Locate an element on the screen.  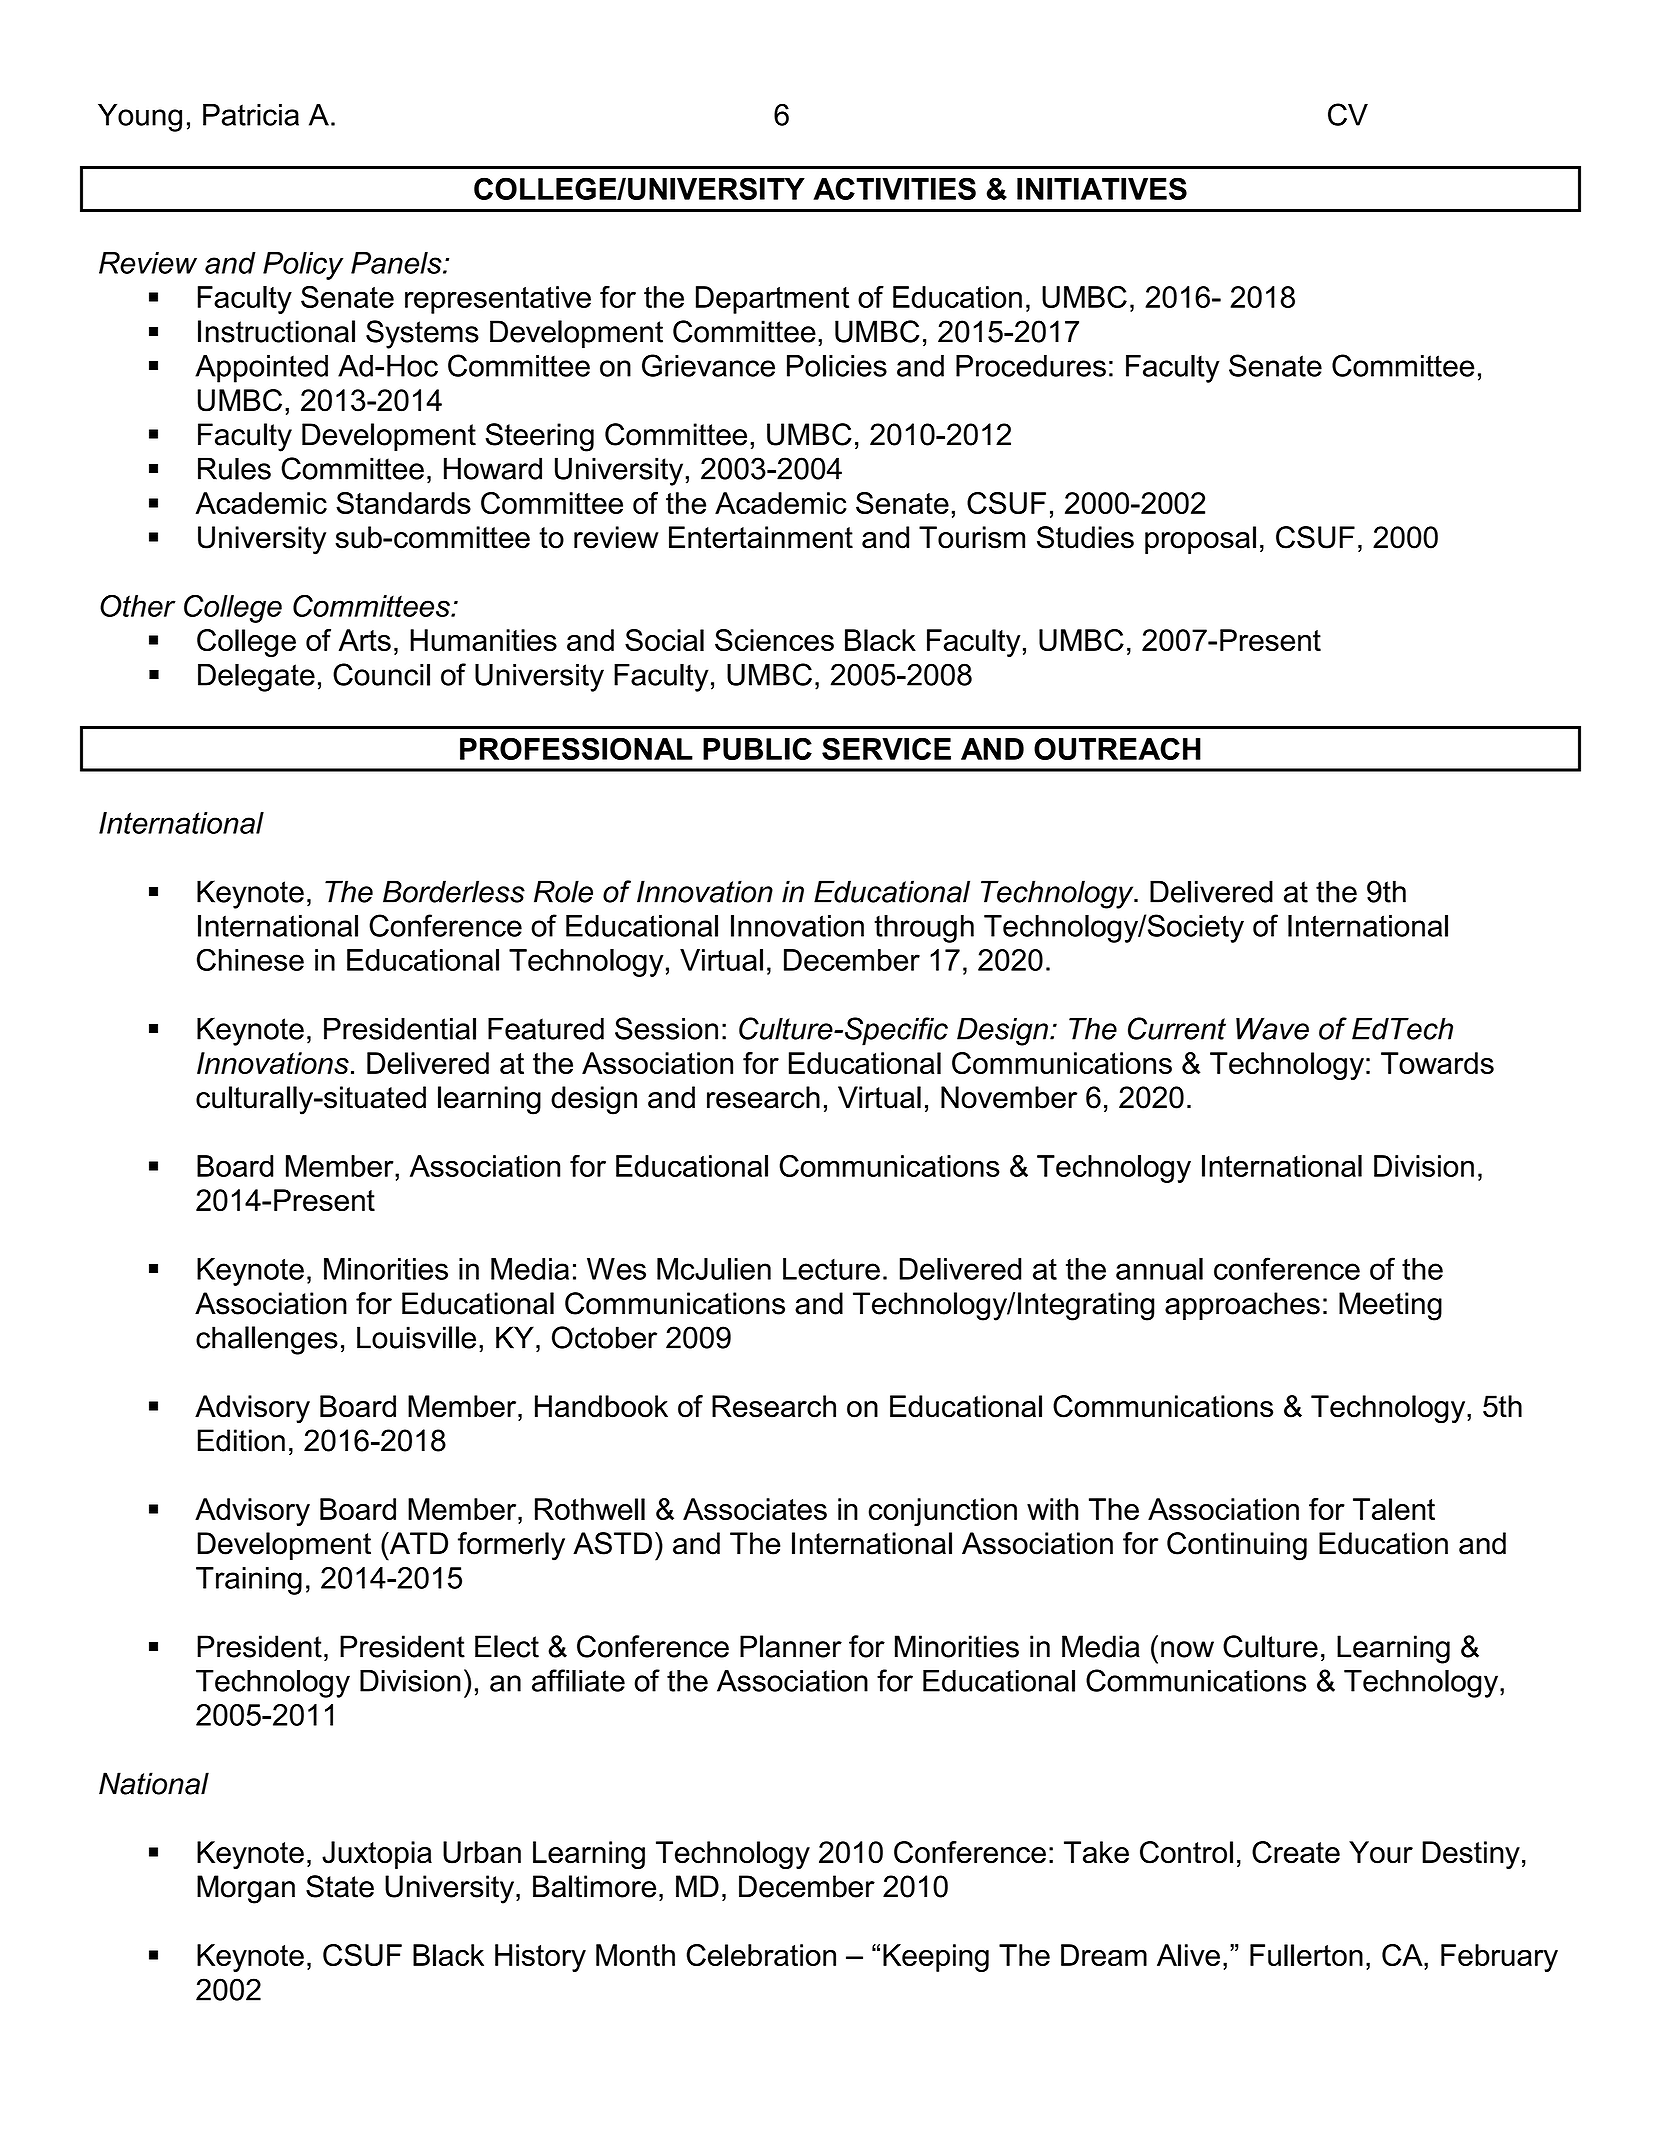
Lecture is located at coordinates (831, 1269).
